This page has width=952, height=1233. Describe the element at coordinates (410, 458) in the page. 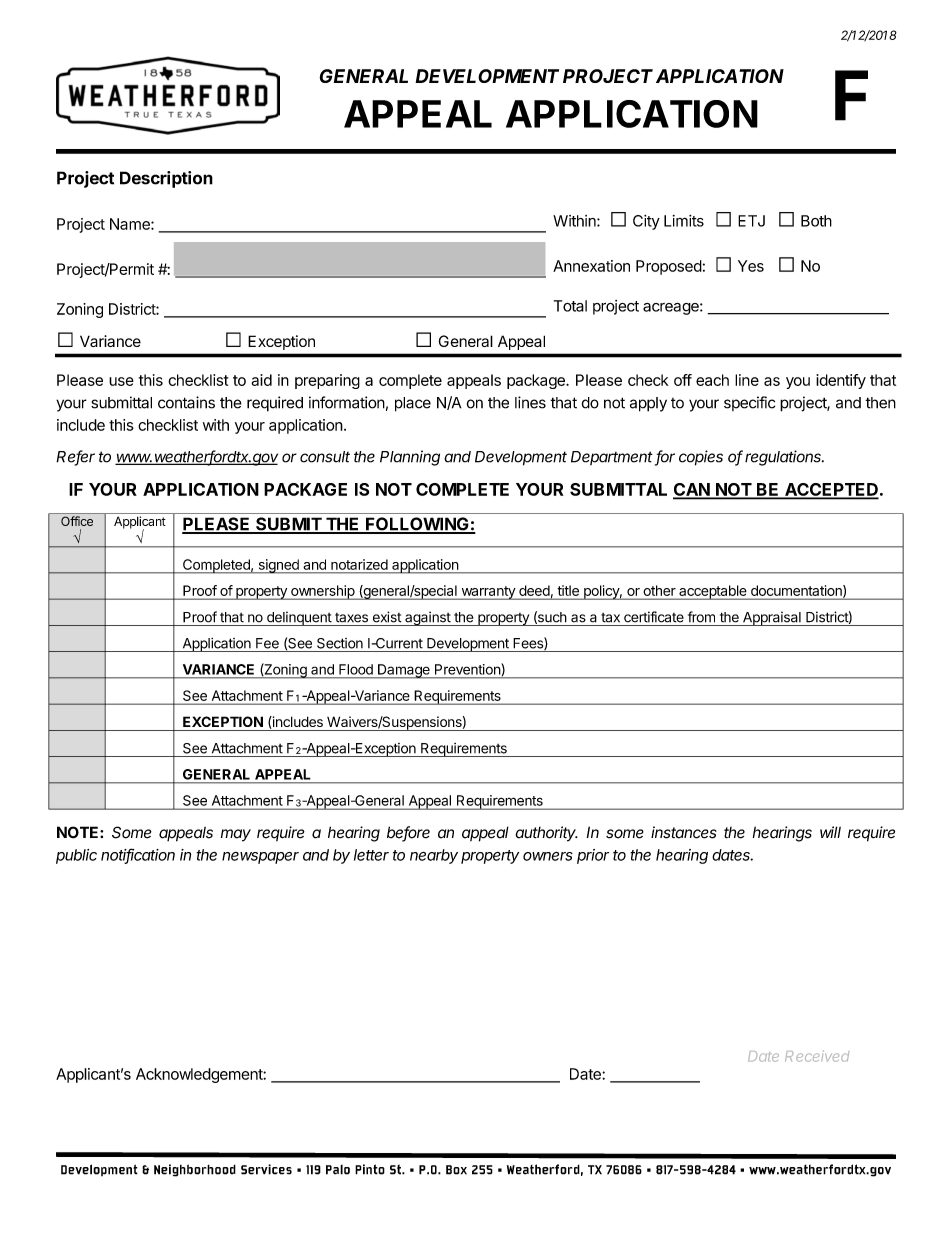

I see `Planning` at that location.
